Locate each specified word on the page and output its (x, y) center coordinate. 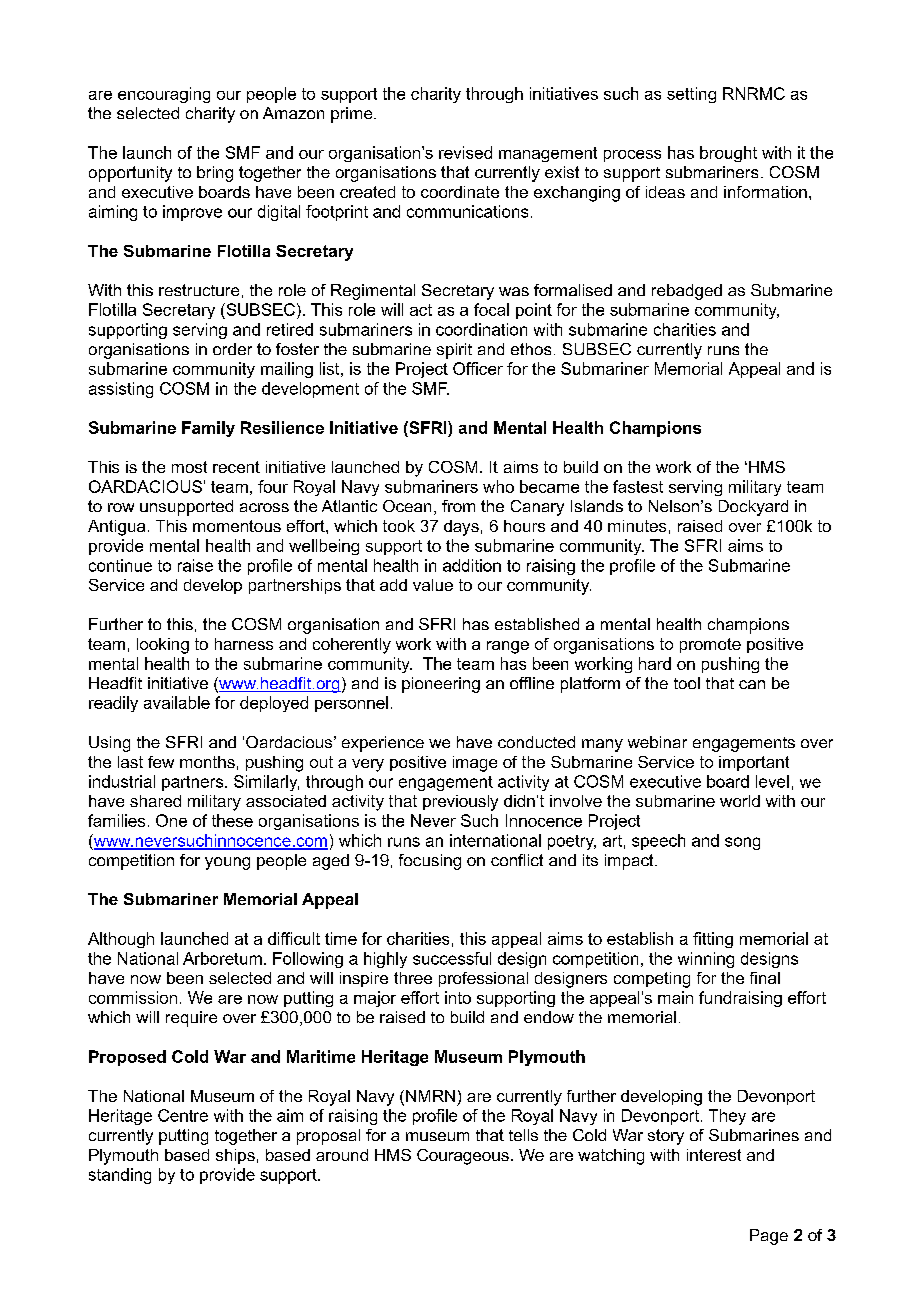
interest (714, 1155)
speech (658, 842)
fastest (638, 486)
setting (691, 95)
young (227, 863)
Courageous (463, 1157)
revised (465, 152)
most (189, 467)
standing (120, 1176)
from (458, 506)
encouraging (164, 95)
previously (460, 803)
